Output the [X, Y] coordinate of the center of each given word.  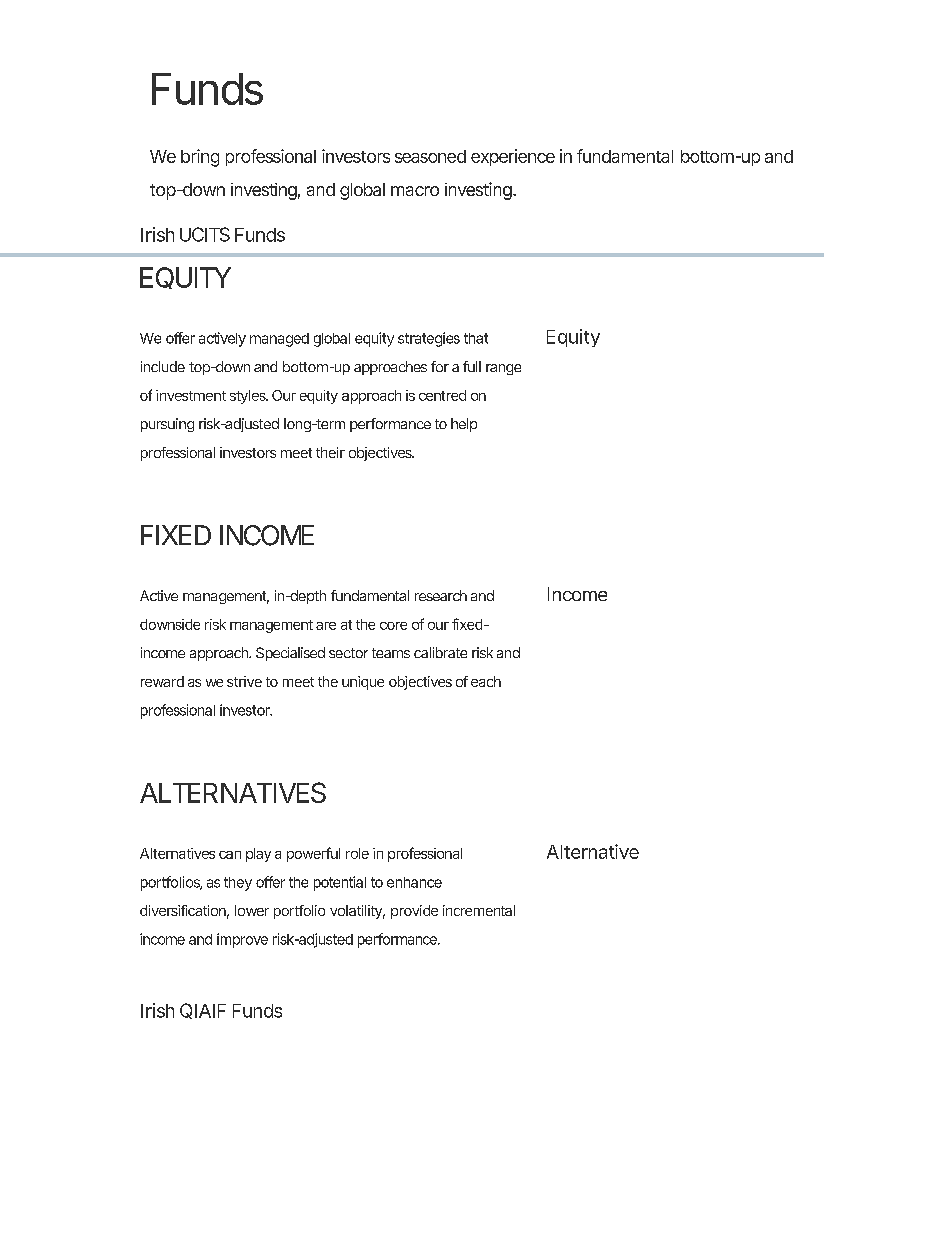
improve [242, 940]
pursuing [167, 425]
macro [415, 191]
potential [340, 883]
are [326, 626]
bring [200, 158]
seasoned [430, 156]
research [441, 595]
